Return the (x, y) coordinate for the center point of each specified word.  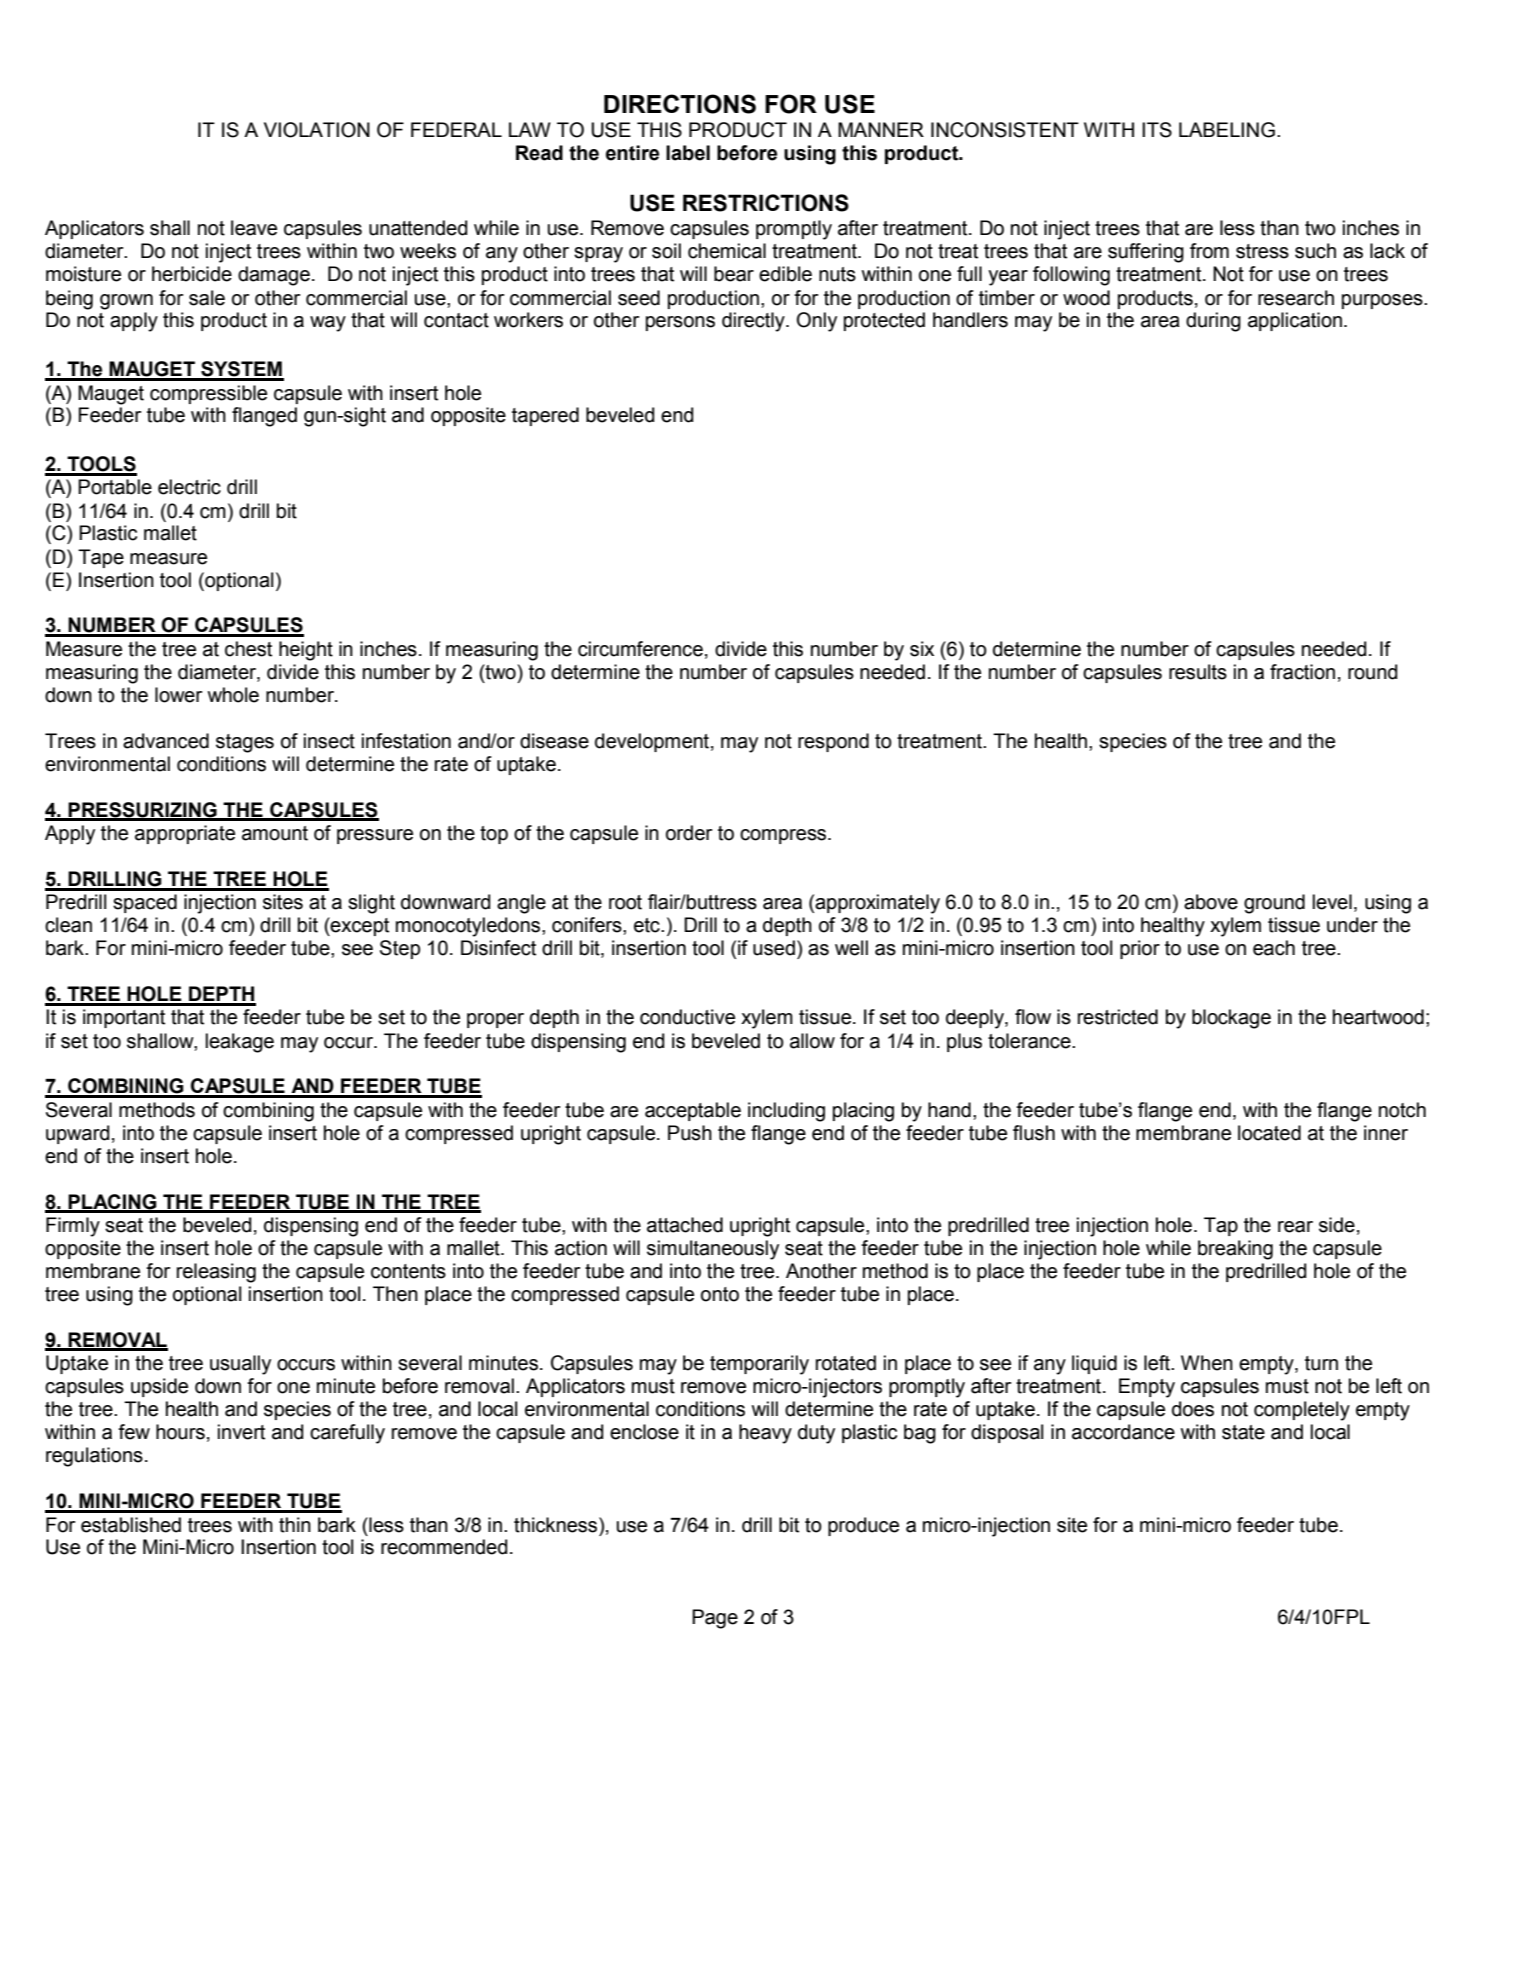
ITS (1157, 130)
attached (685, 1225)
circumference (640, 649)
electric (189, 487)
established (131, 1525)
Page (715, 1619)
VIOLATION (317, 130)
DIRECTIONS (680, 104)
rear (1295, 1227)
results (1198, 672)
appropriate (185, 834)
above (1211, 902)
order (689, 833)
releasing (216, 1273)
